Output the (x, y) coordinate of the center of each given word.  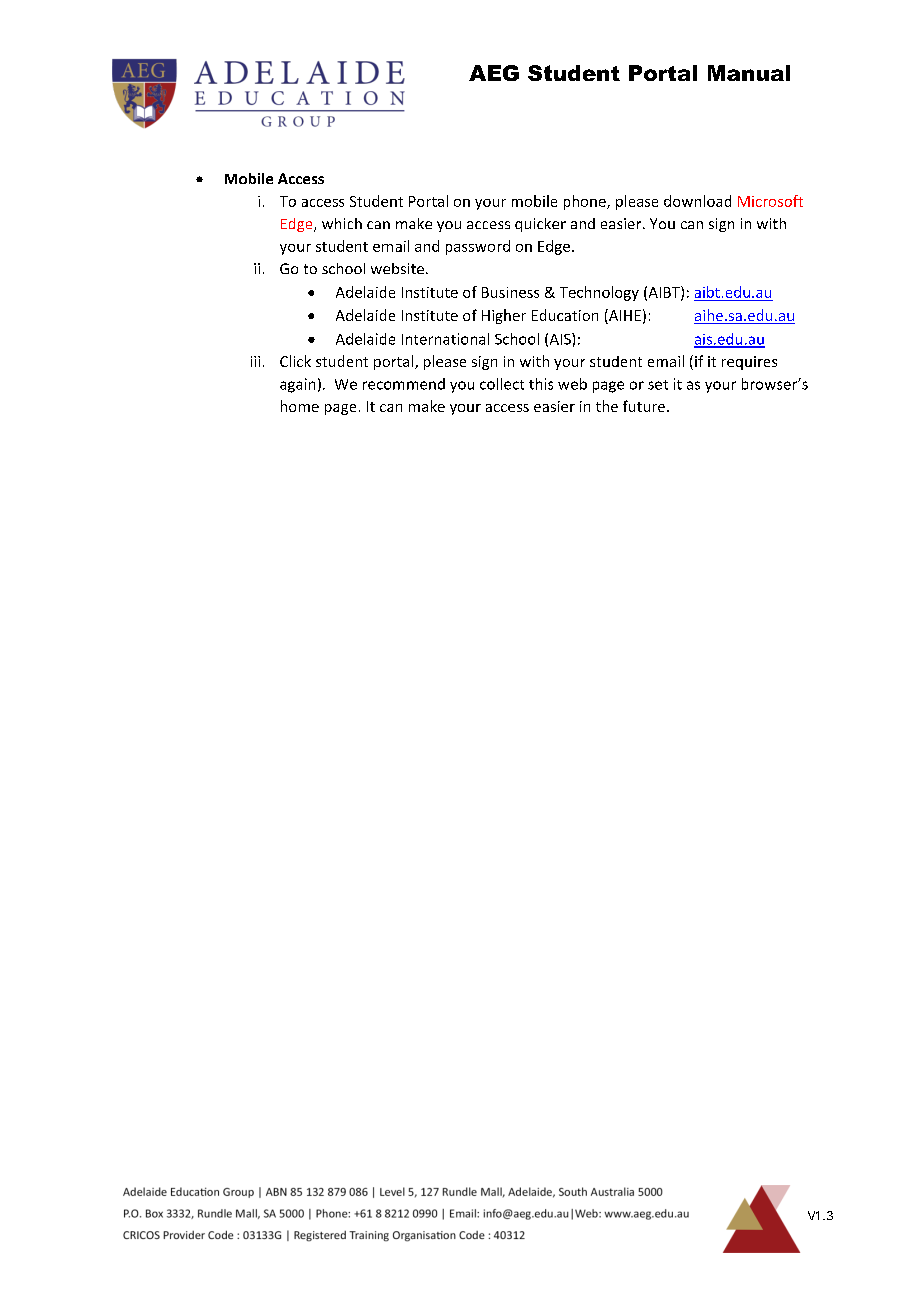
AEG (494, 73)
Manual (749, 73)
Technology (599, 293)
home (300, 406)
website (397, 268)
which (342, 223)
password (478, 247)
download (697, 201)
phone (586, 202)
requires (749, 363)
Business (510, 292)
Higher (504, 316)
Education (565, 315)
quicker (540, 225)
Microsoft (770, 201)
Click (295, 361)
